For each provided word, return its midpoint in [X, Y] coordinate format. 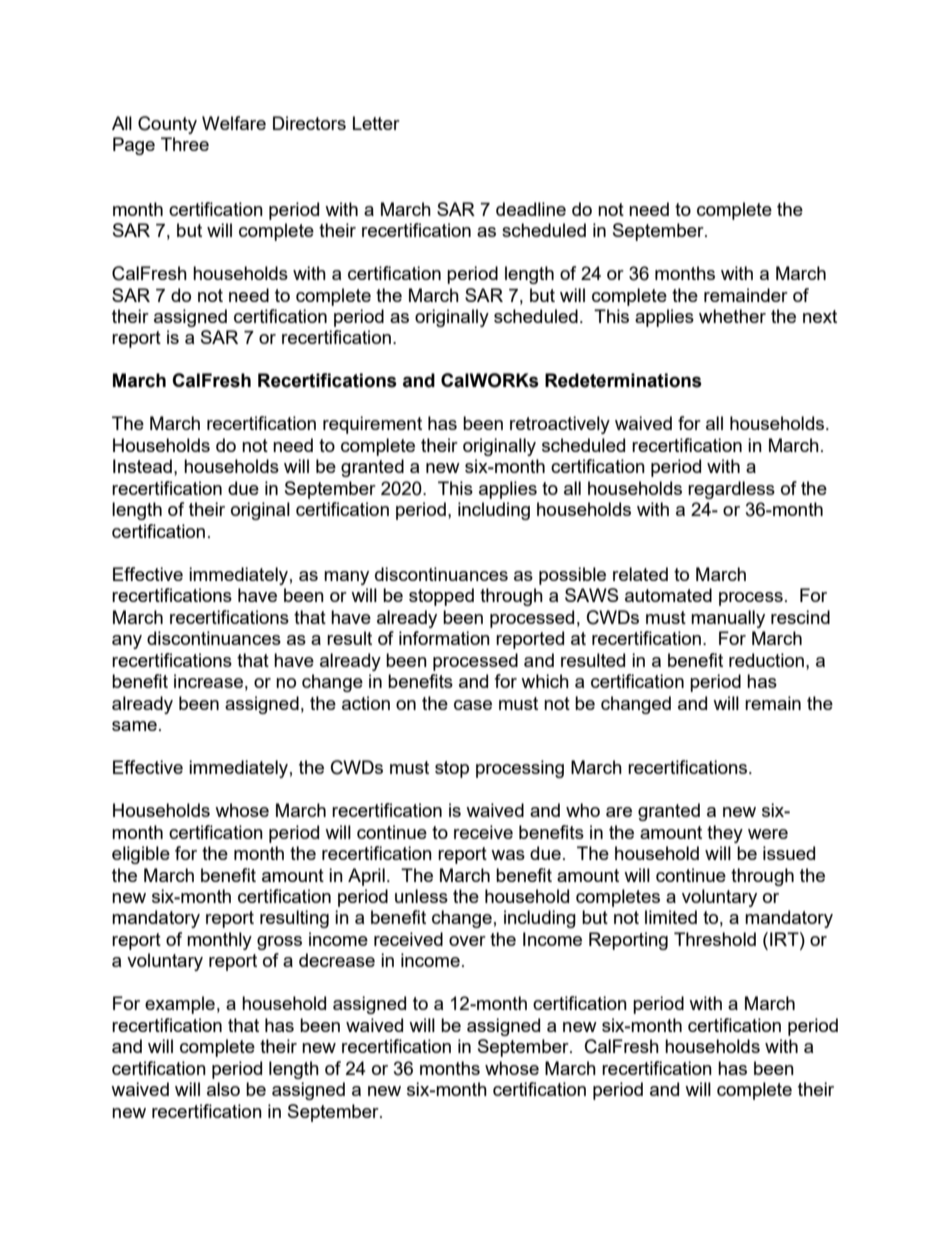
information [444, 638]
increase [208, 681]
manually [728, 619]
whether [732, 316]
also [223, 1089]
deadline [531, 209]
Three [185, 144]
